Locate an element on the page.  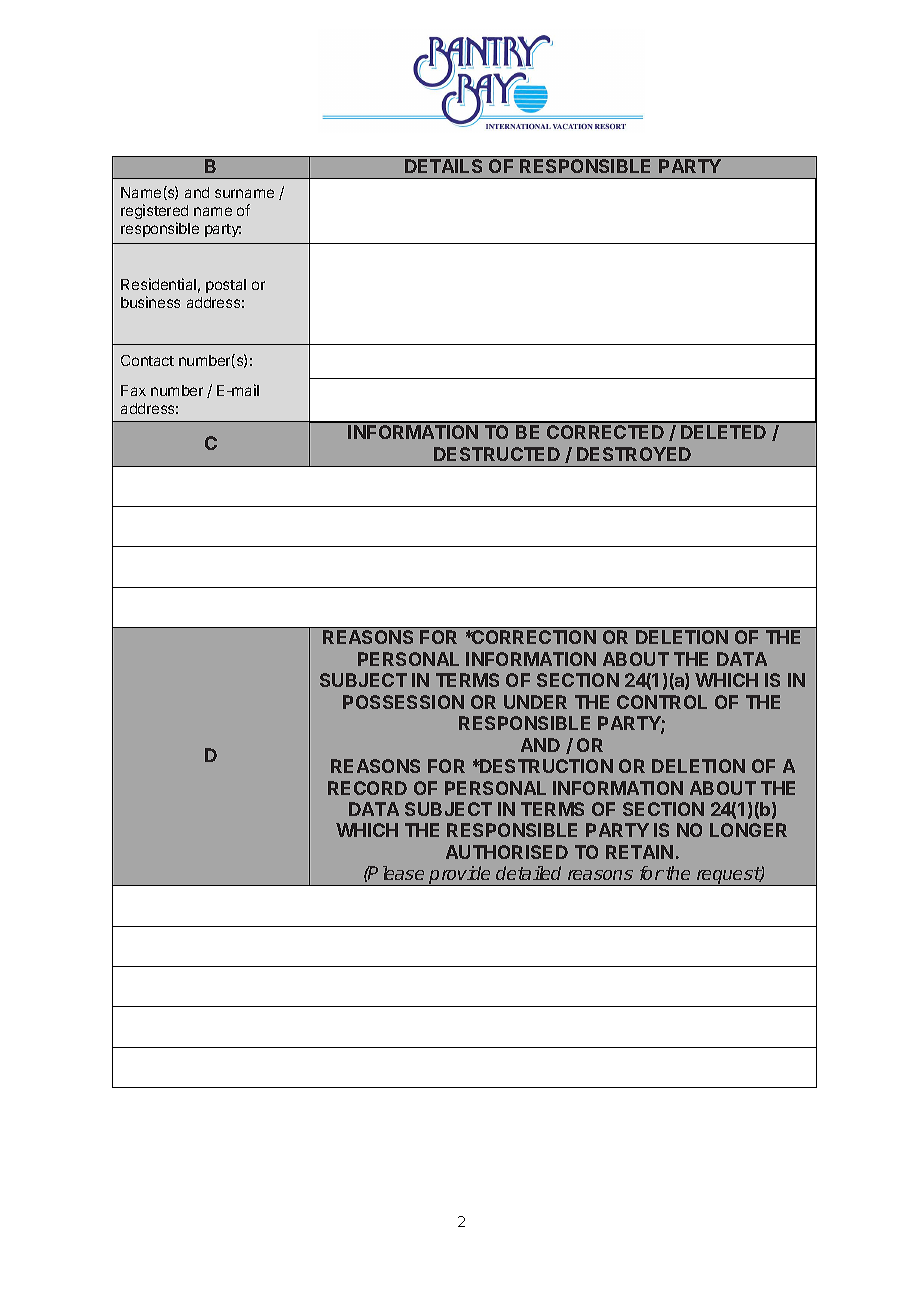
registered is located at coordinates (154, 213).
